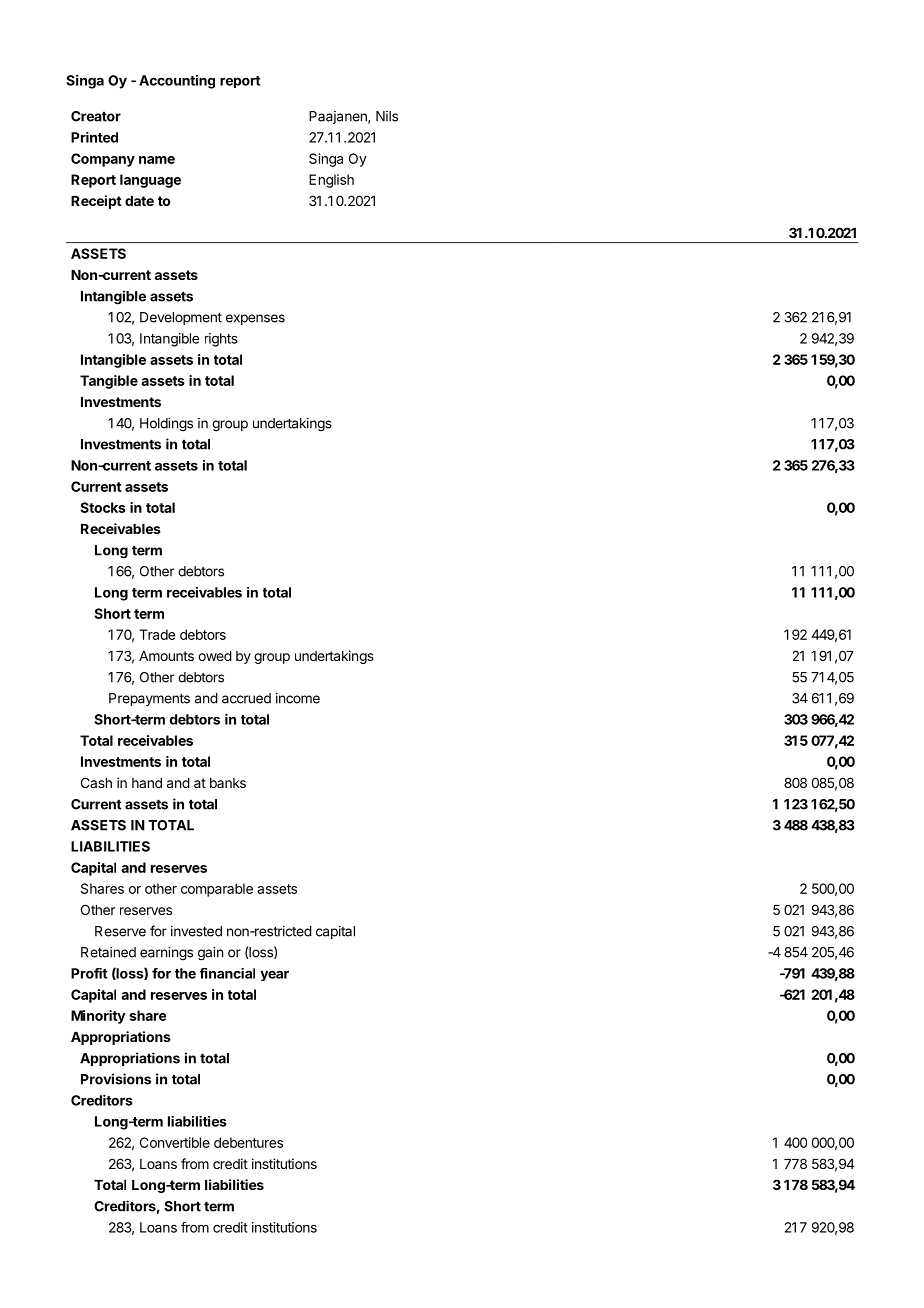 Image resolution: width=924 pixels, height=1308 pixels. Describe the element at coordinates (96, 116) in the screenshot. I see `Creator` at that location.
